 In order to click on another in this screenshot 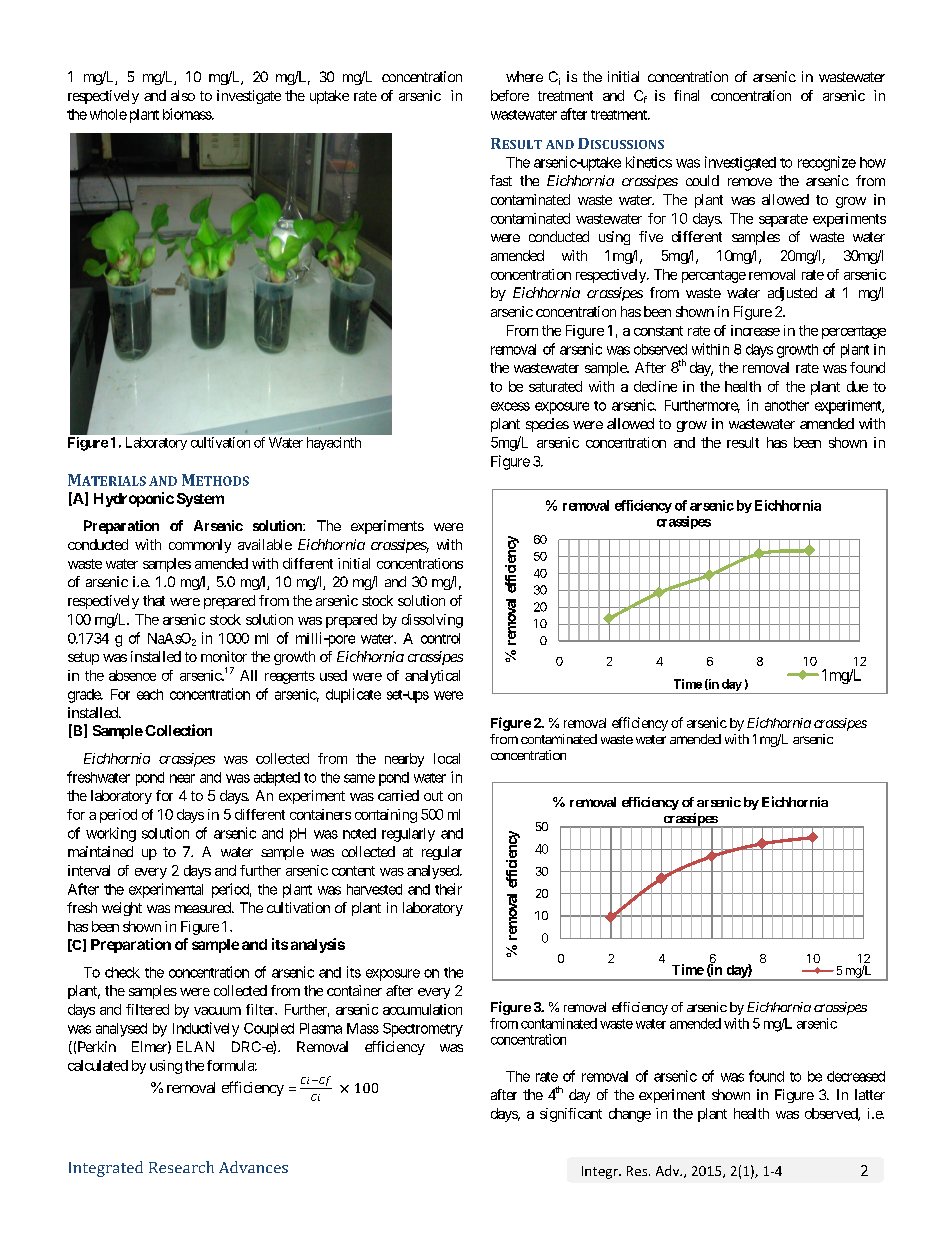, I will do `click(787, 405)`.
